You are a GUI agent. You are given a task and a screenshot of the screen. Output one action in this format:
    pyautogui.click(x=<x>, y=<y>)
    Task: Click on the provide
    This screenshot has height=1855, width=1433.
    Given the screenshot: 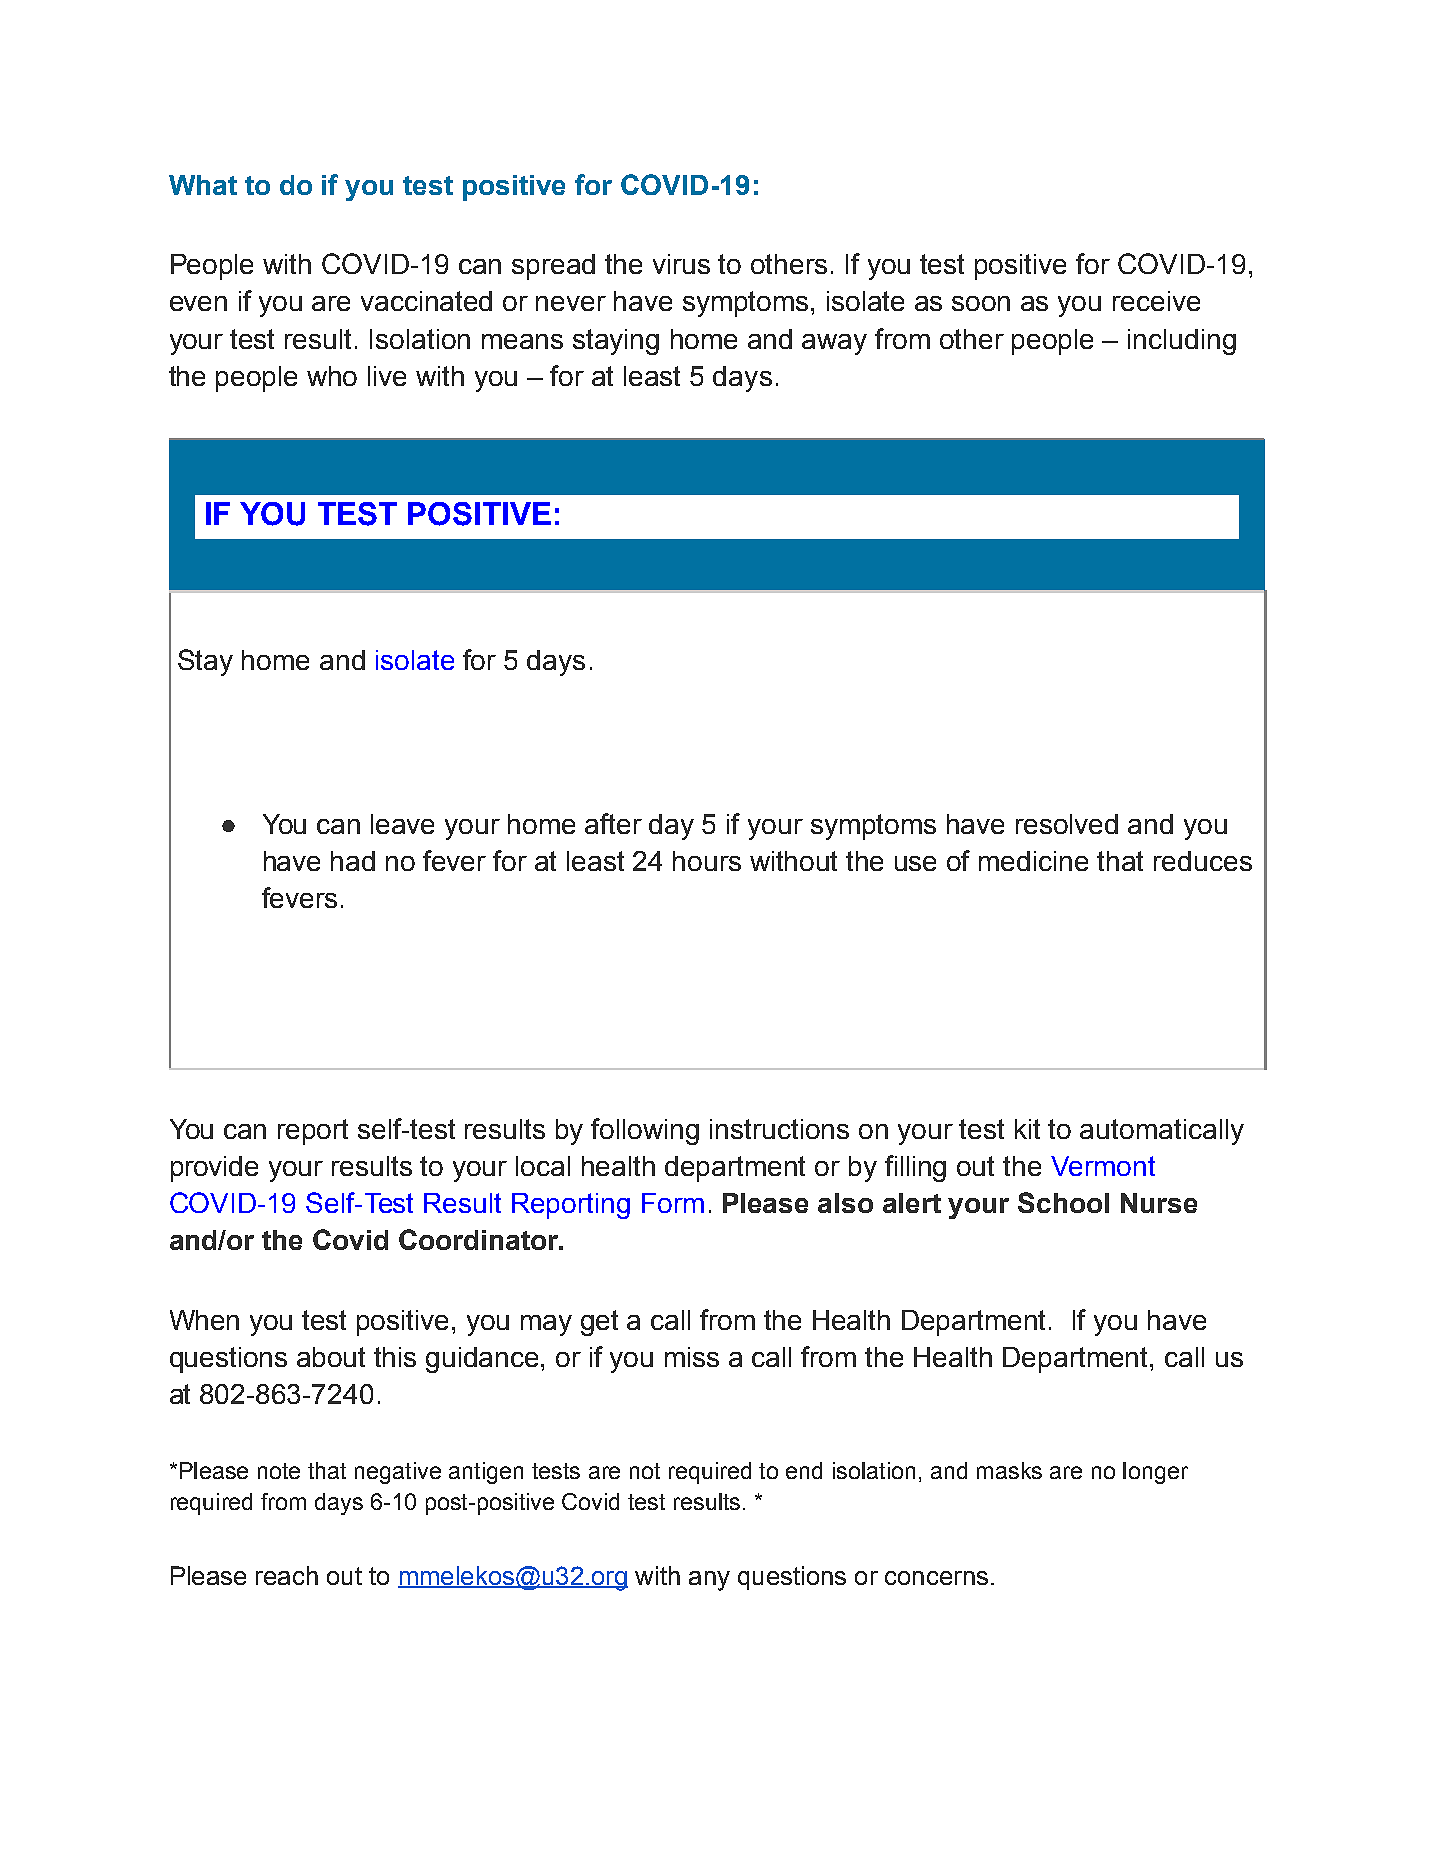 What is the action you would take?
    pyautogui.click(x=214, y=1169)
